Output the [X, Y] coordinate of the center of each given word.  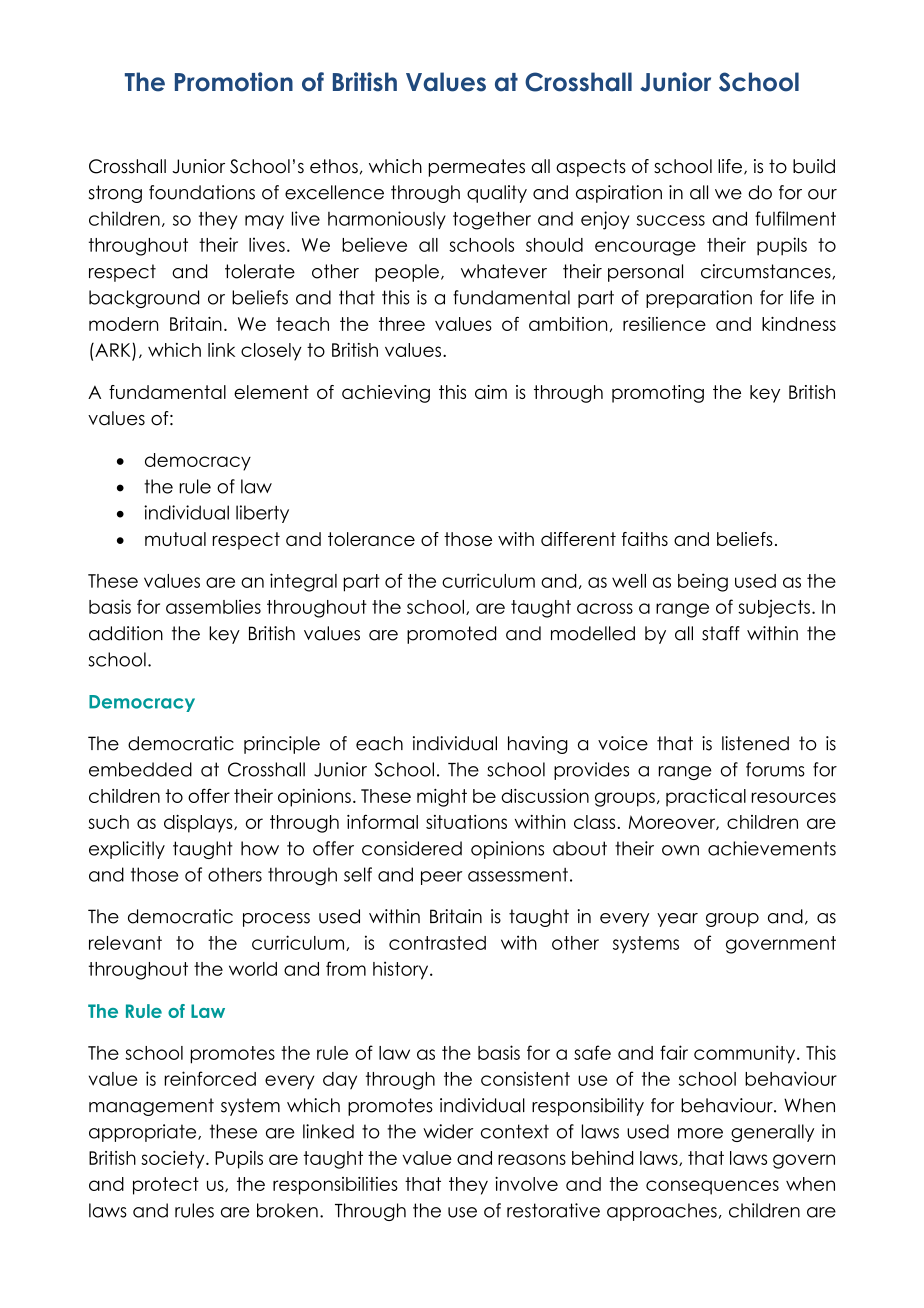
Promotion [234, 82]
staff [721, 633]
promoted [451, 635]
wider [448, 1131]
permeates [477, 168]
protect [166, 1186]
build [814, 166]
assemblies [213, 606]
